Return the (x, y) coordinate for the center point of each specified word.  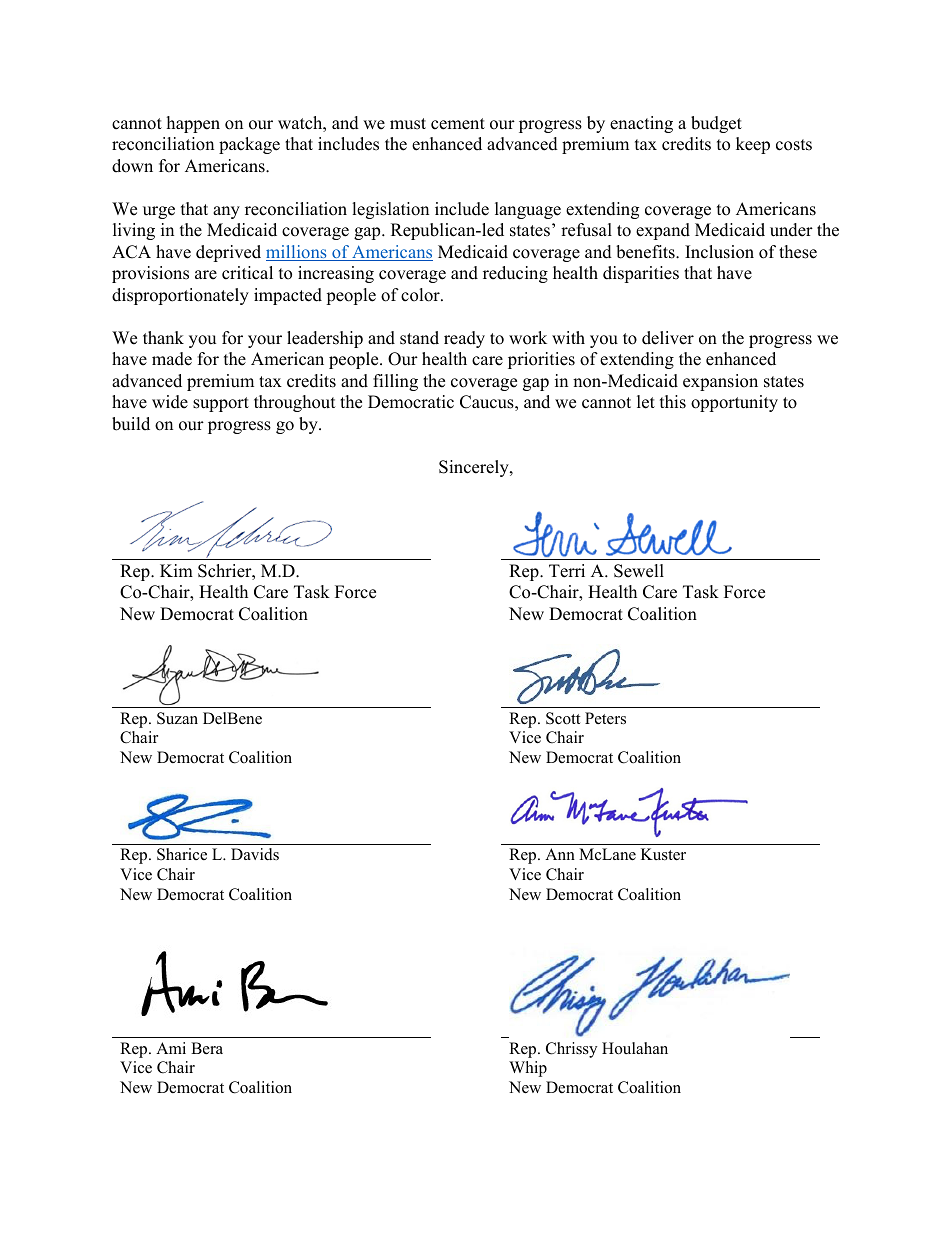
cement (458, 124)
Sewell (639, 571)
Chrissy (571, 1050)
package (249, 145)
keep (753, 145)
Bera (207, 1048)
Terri (567, 571)
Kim (176, 570)
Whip (528, 1069)
